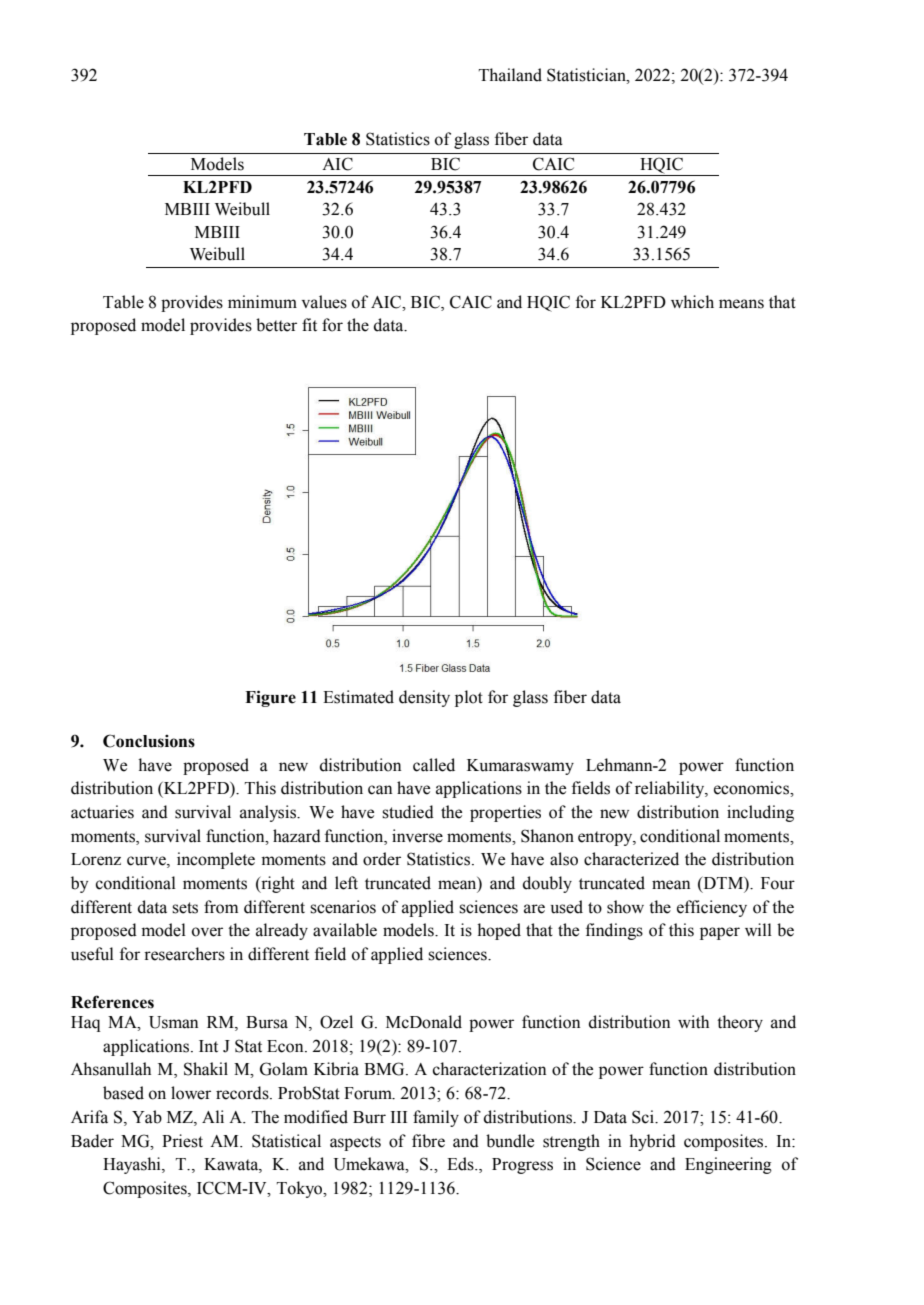 The image size is (924, 1305). What do you see at coordinates (424, 698) in the screenshot?
I see `density` at bounding box center [424, 698].
